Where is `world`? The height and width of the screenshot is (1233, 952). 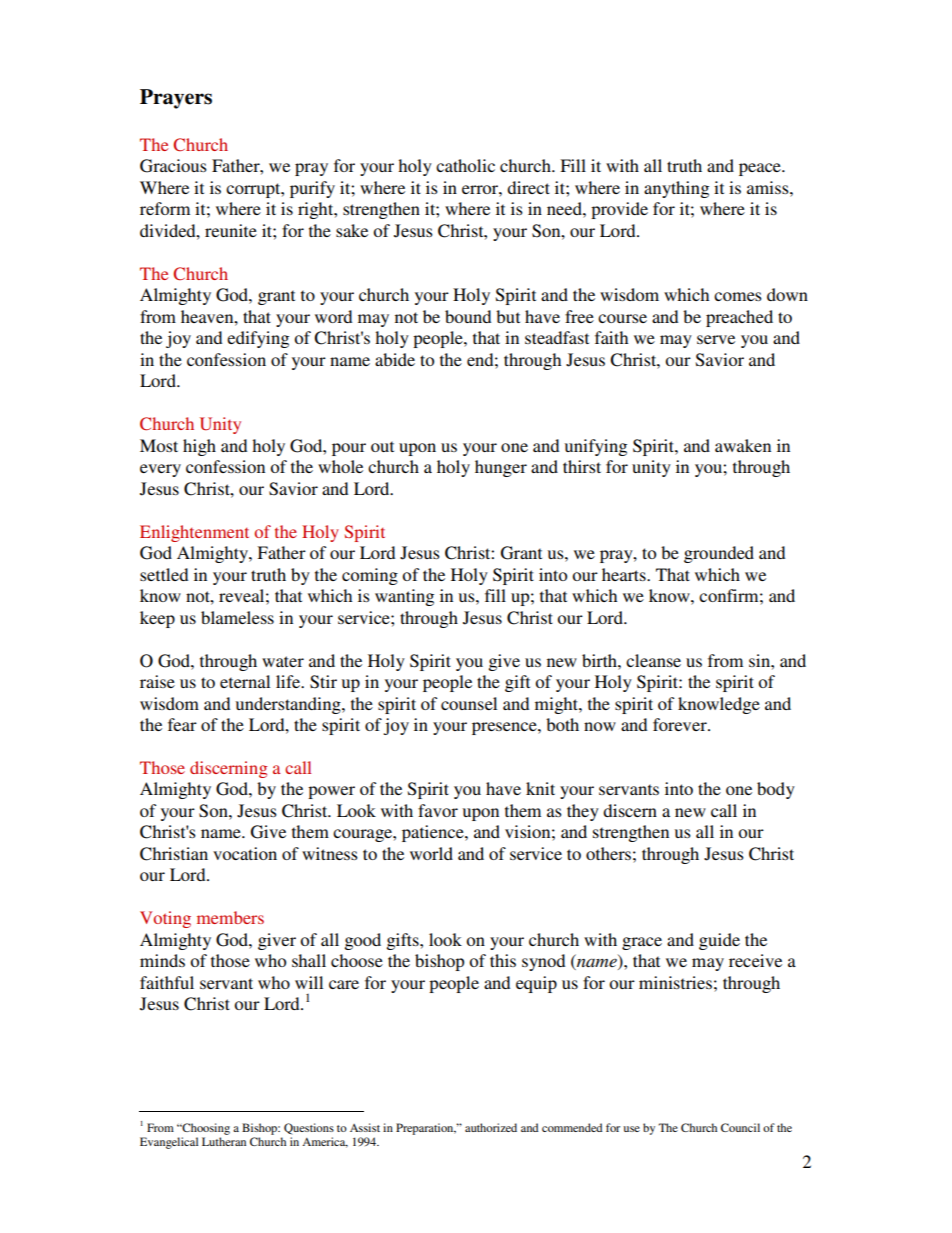
world is located at coordinates (431, 853).
